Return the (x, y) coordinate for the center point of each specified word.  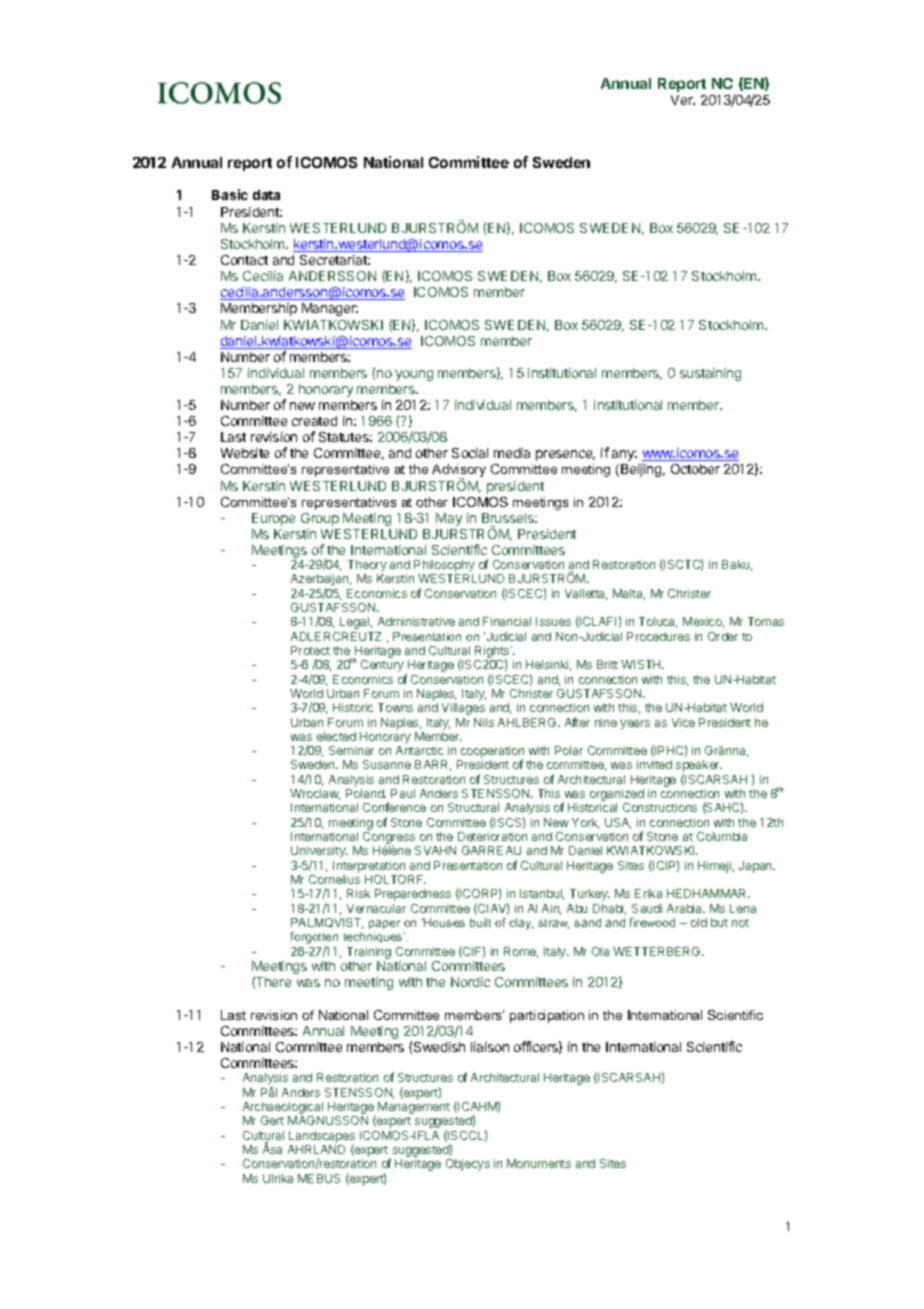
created (314, 421)
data (266, 195)
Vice (683, 722)
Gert (272, 1120)
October (695, 469)
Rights (493, 653)
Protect (310, 650)
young (414, 375)
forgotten (314, 939)
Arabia (686, 908)
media (512, 453)
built (480, 922)
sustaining (710, 374)
